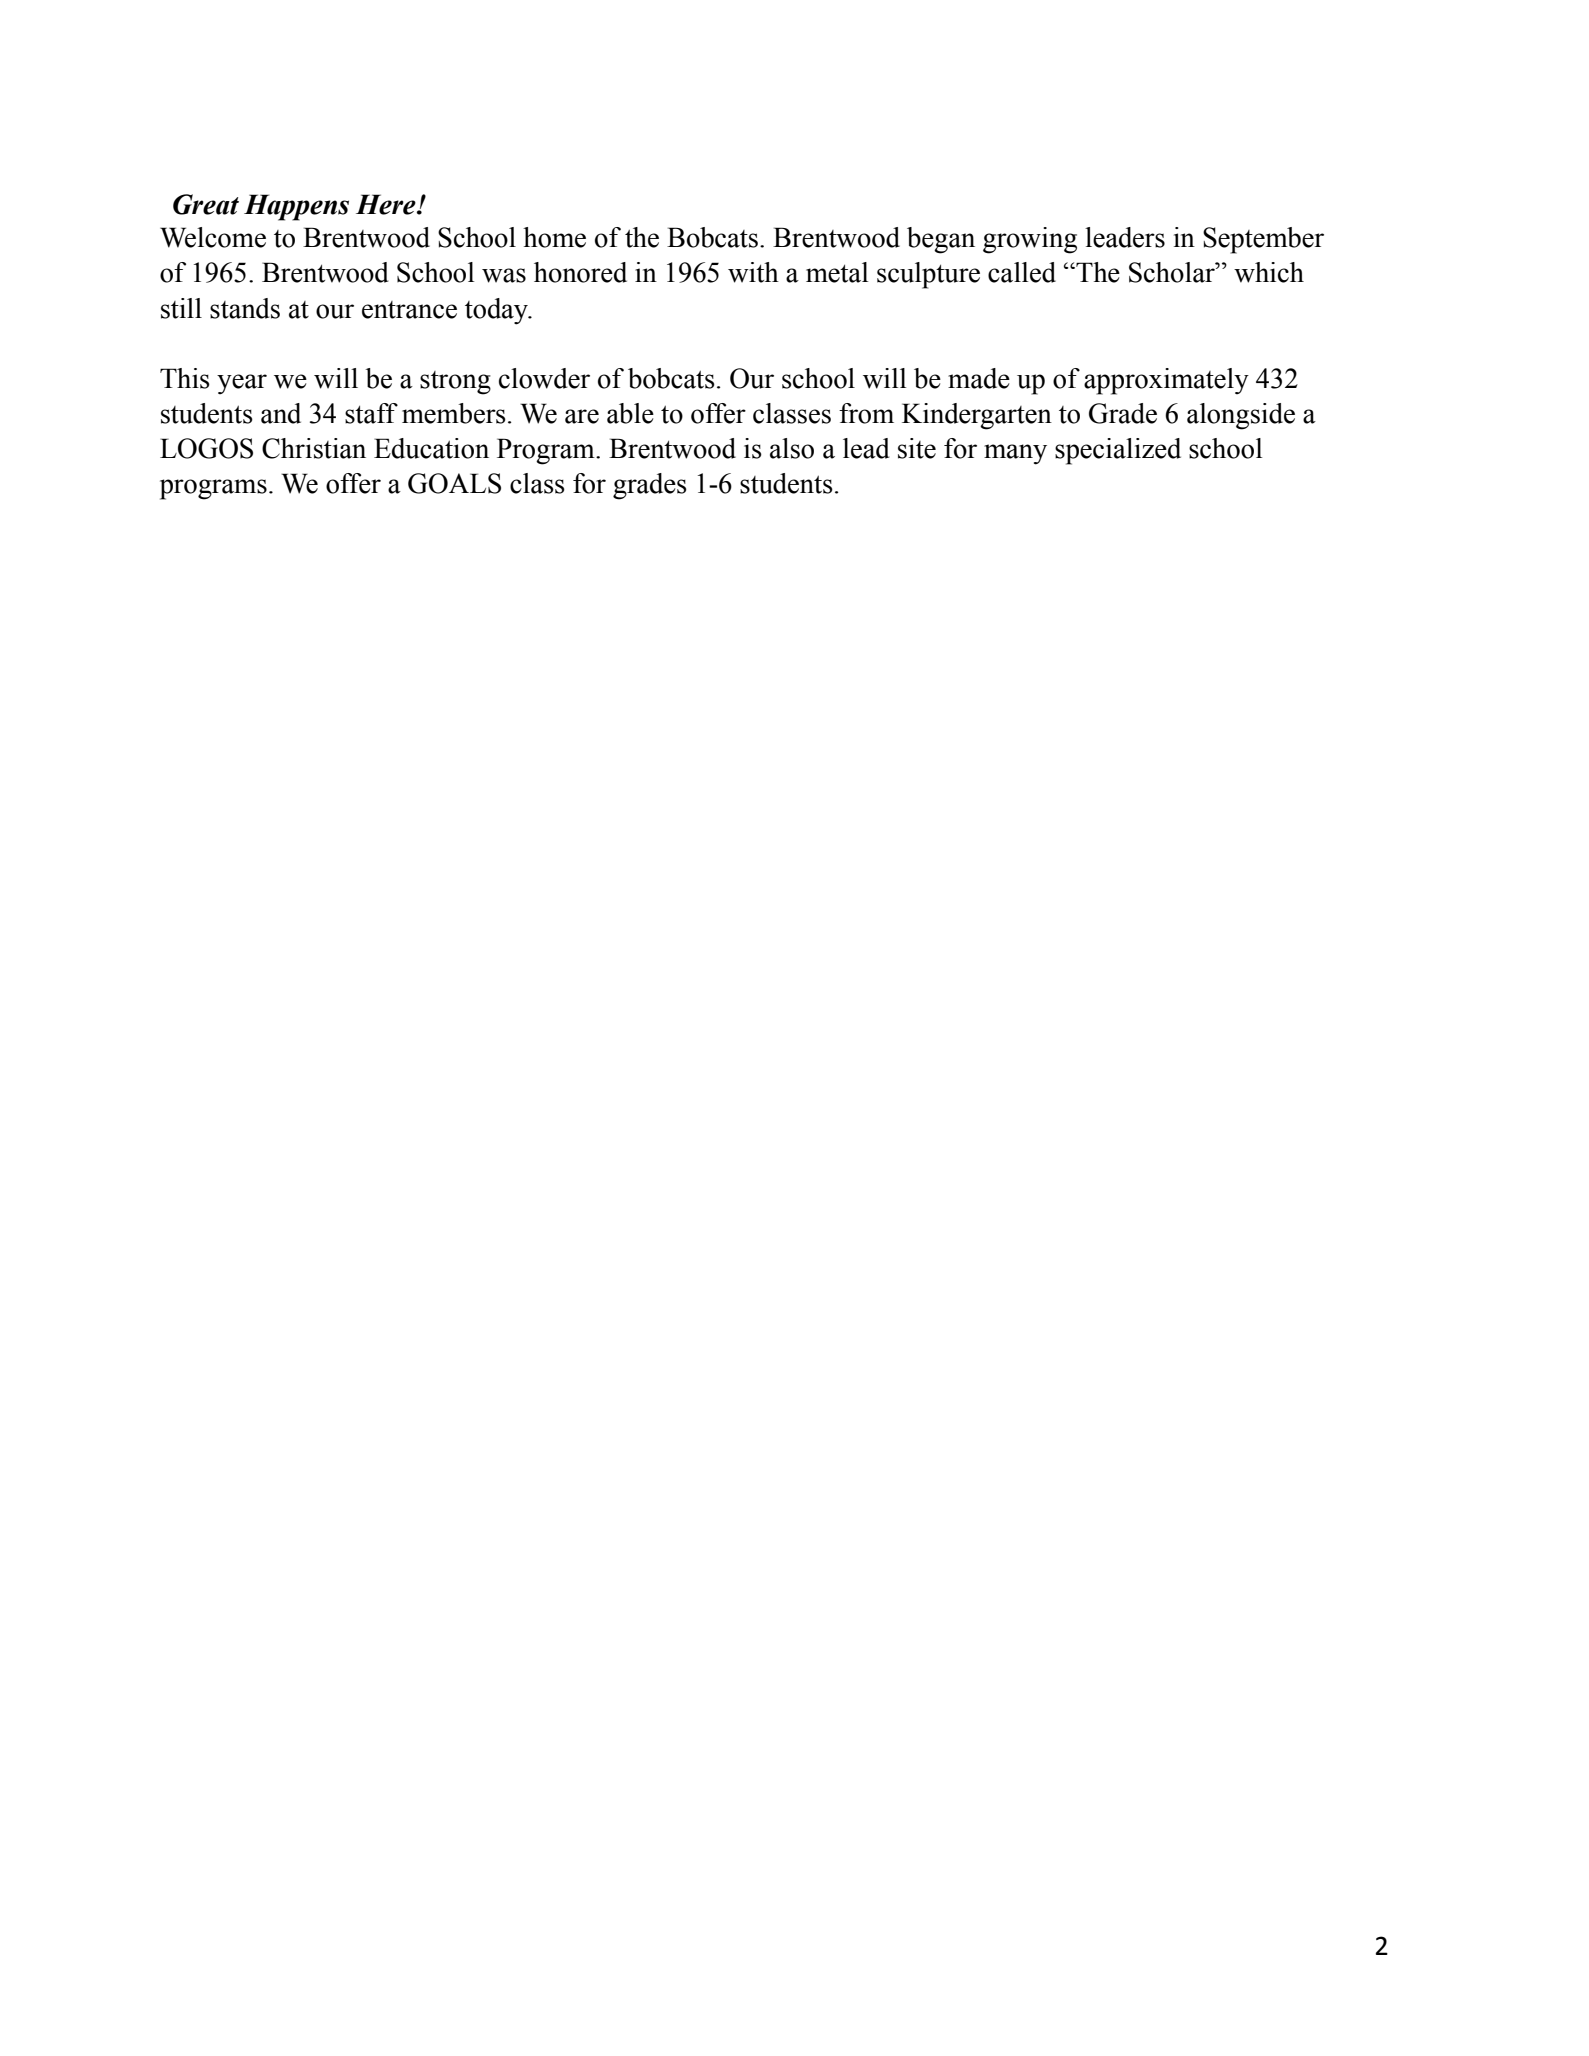 This page has height=2056, width=1589. Describe the element at coordinates (792, 448) in the page. I see `also` at that location.
